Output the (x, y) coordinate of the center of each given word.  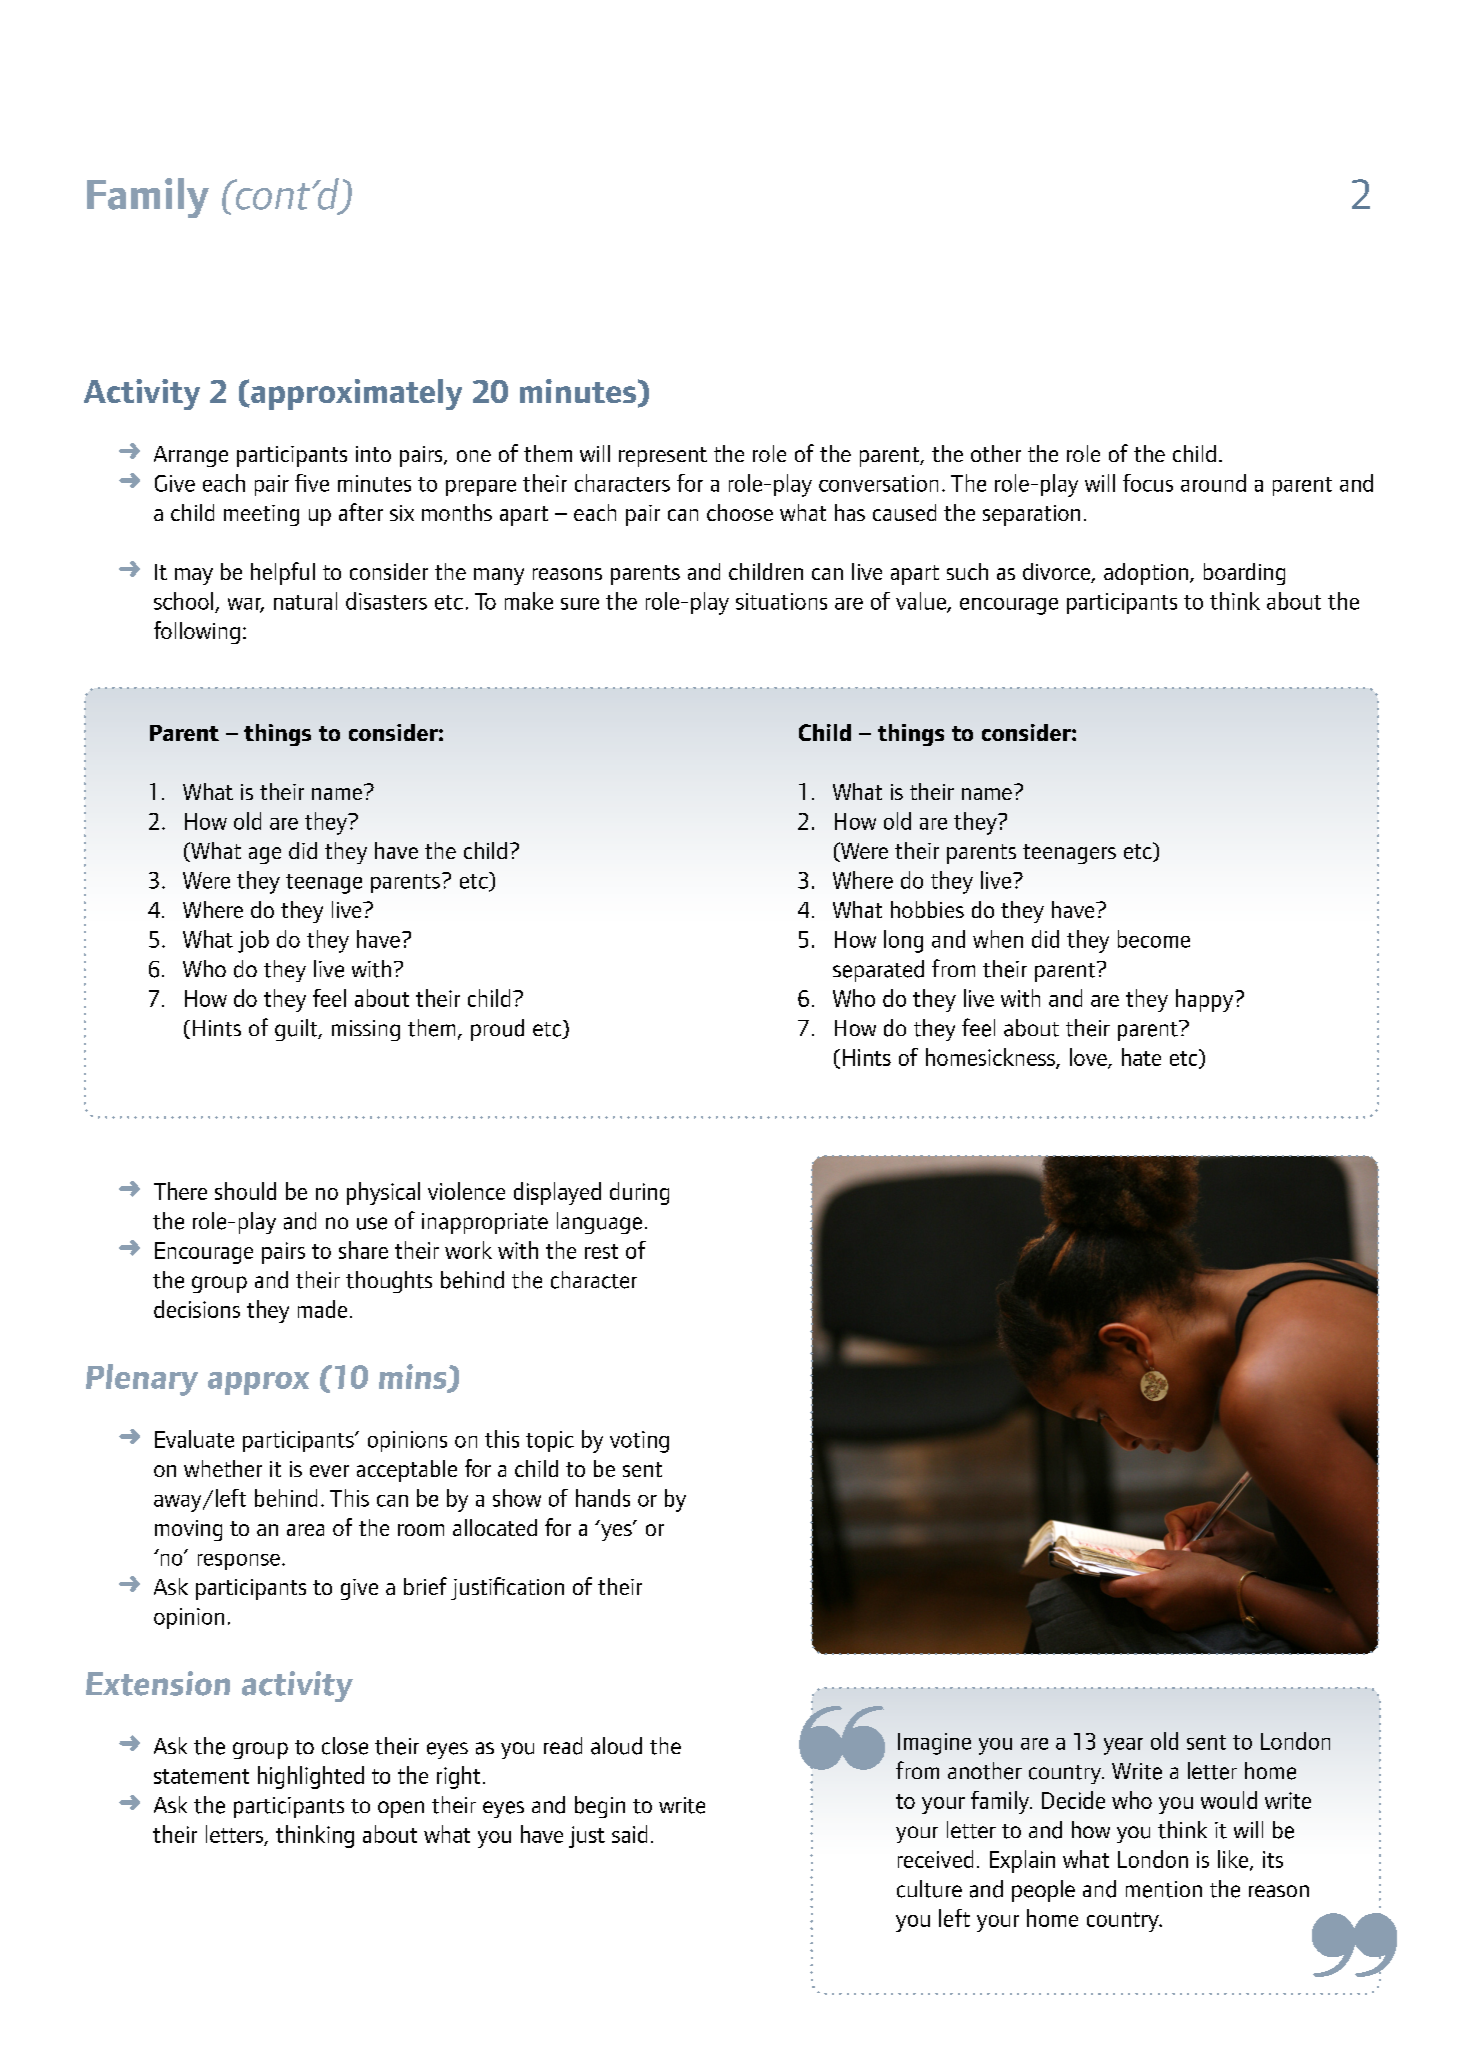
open (401, 1809)
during (639, 1193)
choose (740, 512)
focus (1148, 483)
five (312, 483)
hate (1141, 1057)
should (245, 1191)
